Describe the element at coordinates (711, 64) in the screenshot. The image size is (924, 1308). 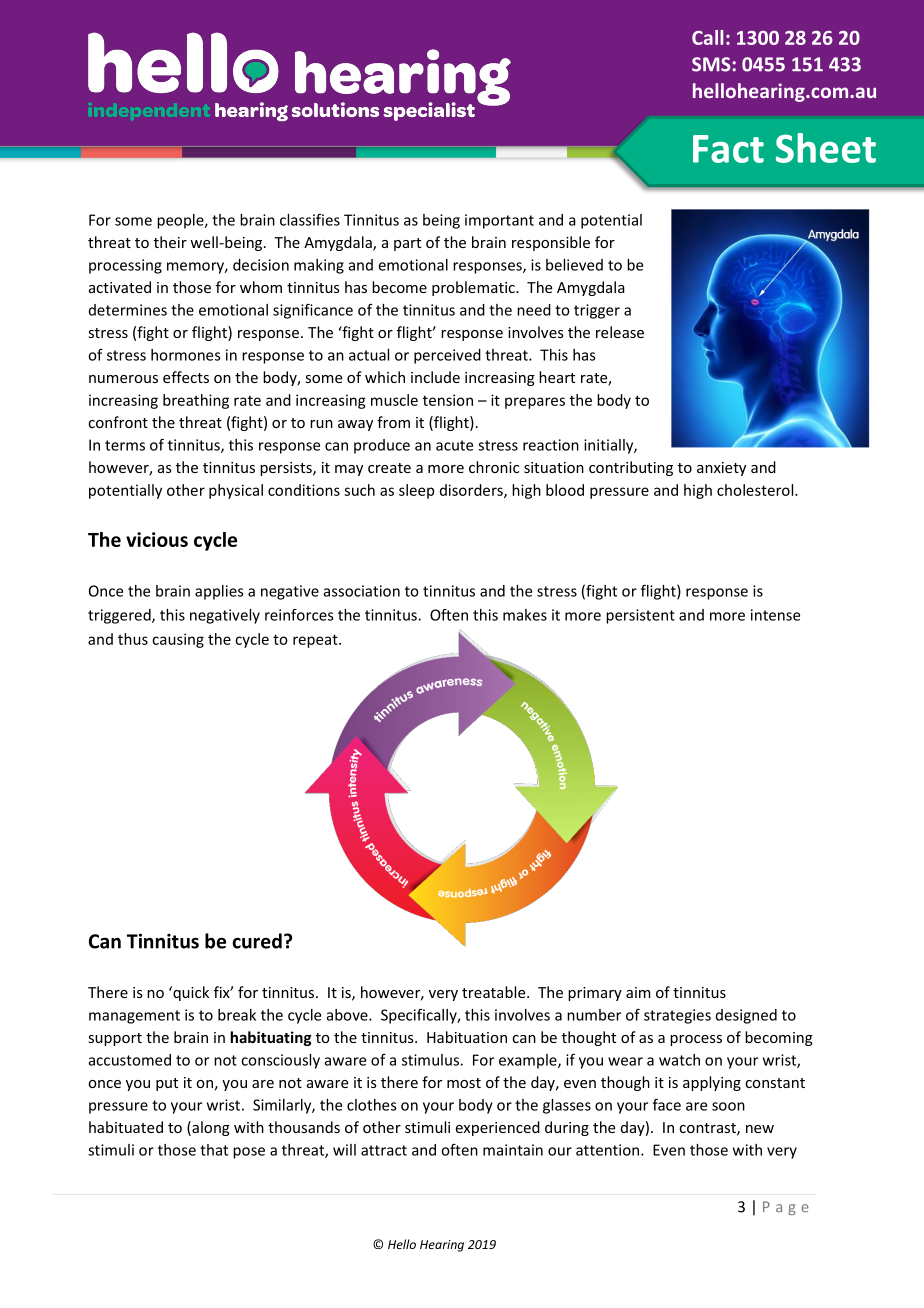
I see `SMS` at that location.
